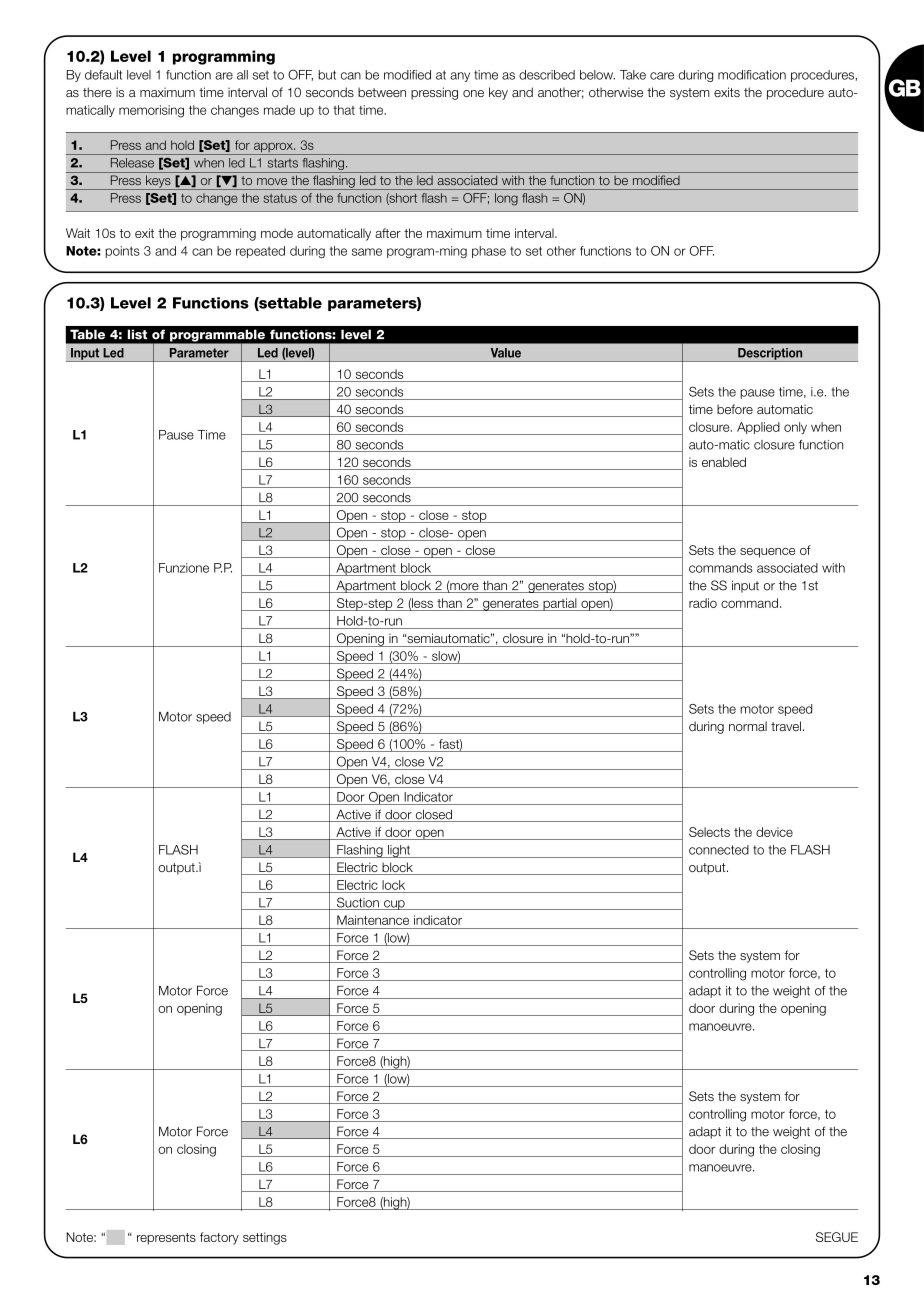 This document has width=924, height=1308. Describe the element at coordinates (122, 252) in the document. I see `points` at that location.
